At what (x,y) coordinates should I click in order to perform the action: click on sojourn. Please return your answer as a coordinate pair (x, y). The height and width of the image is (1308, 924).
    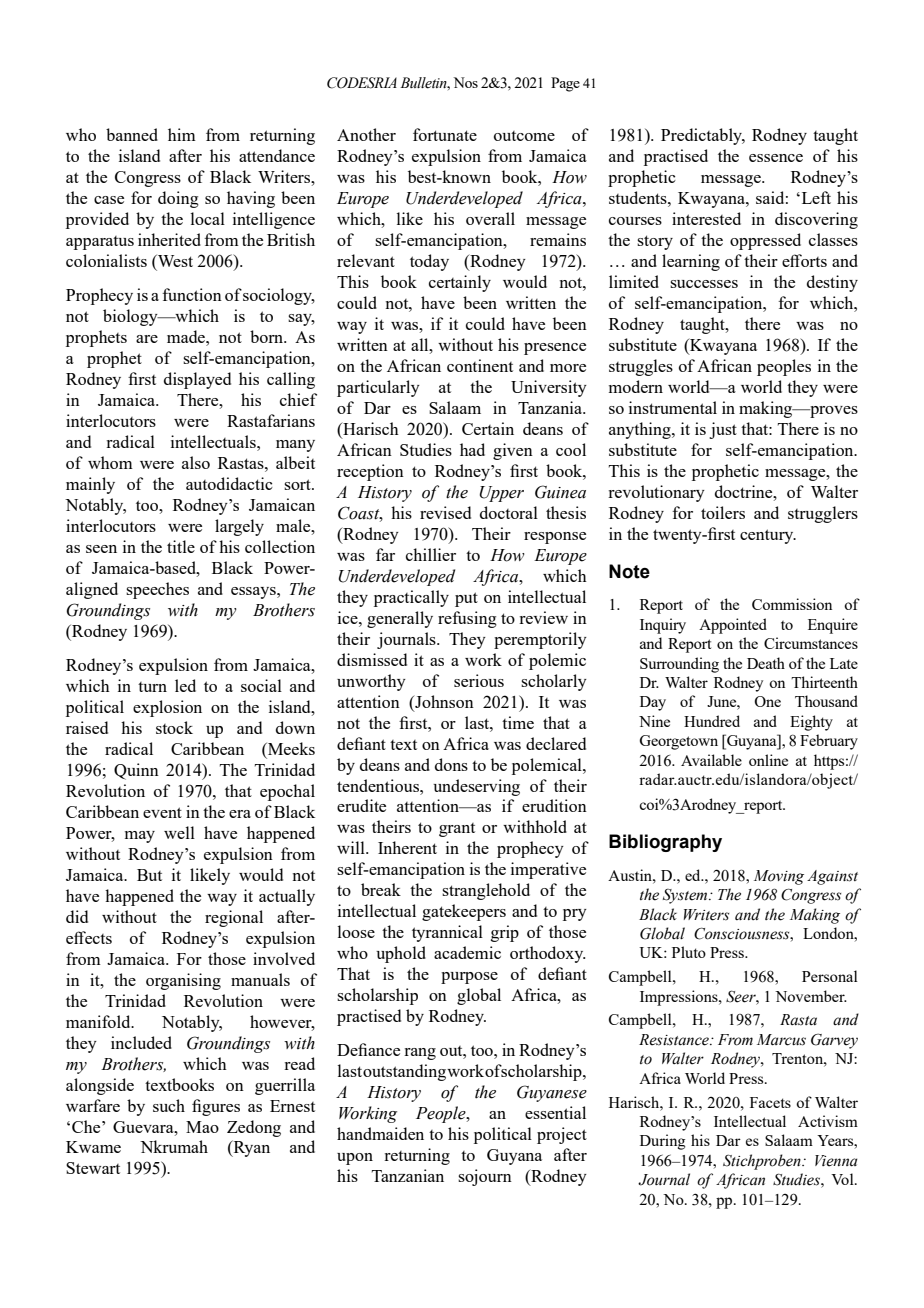
    Looking at the image, I should click on (485, 1177).
